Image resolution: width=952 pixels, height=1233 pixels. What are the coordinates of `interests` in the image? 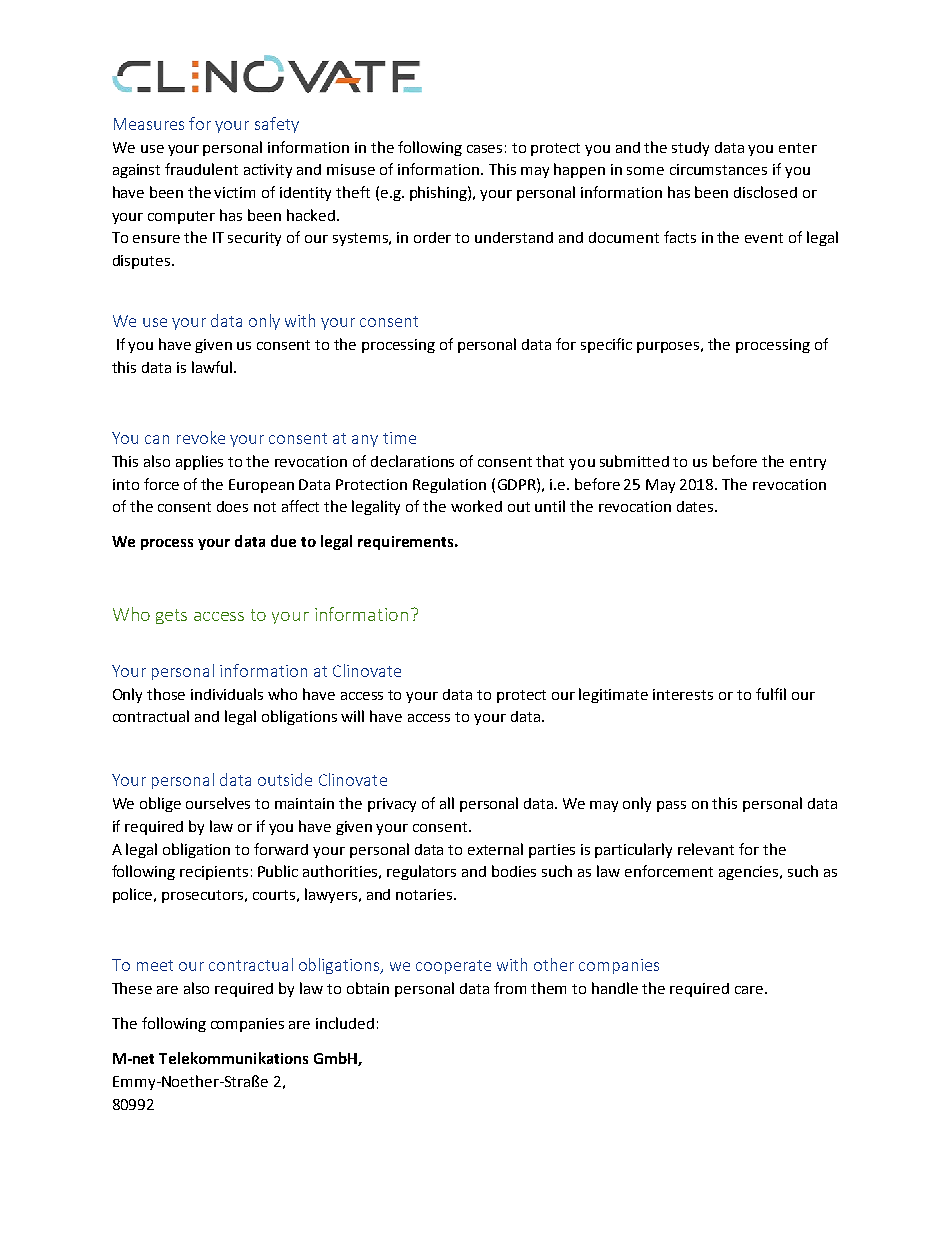 It's located at (683, 694).
